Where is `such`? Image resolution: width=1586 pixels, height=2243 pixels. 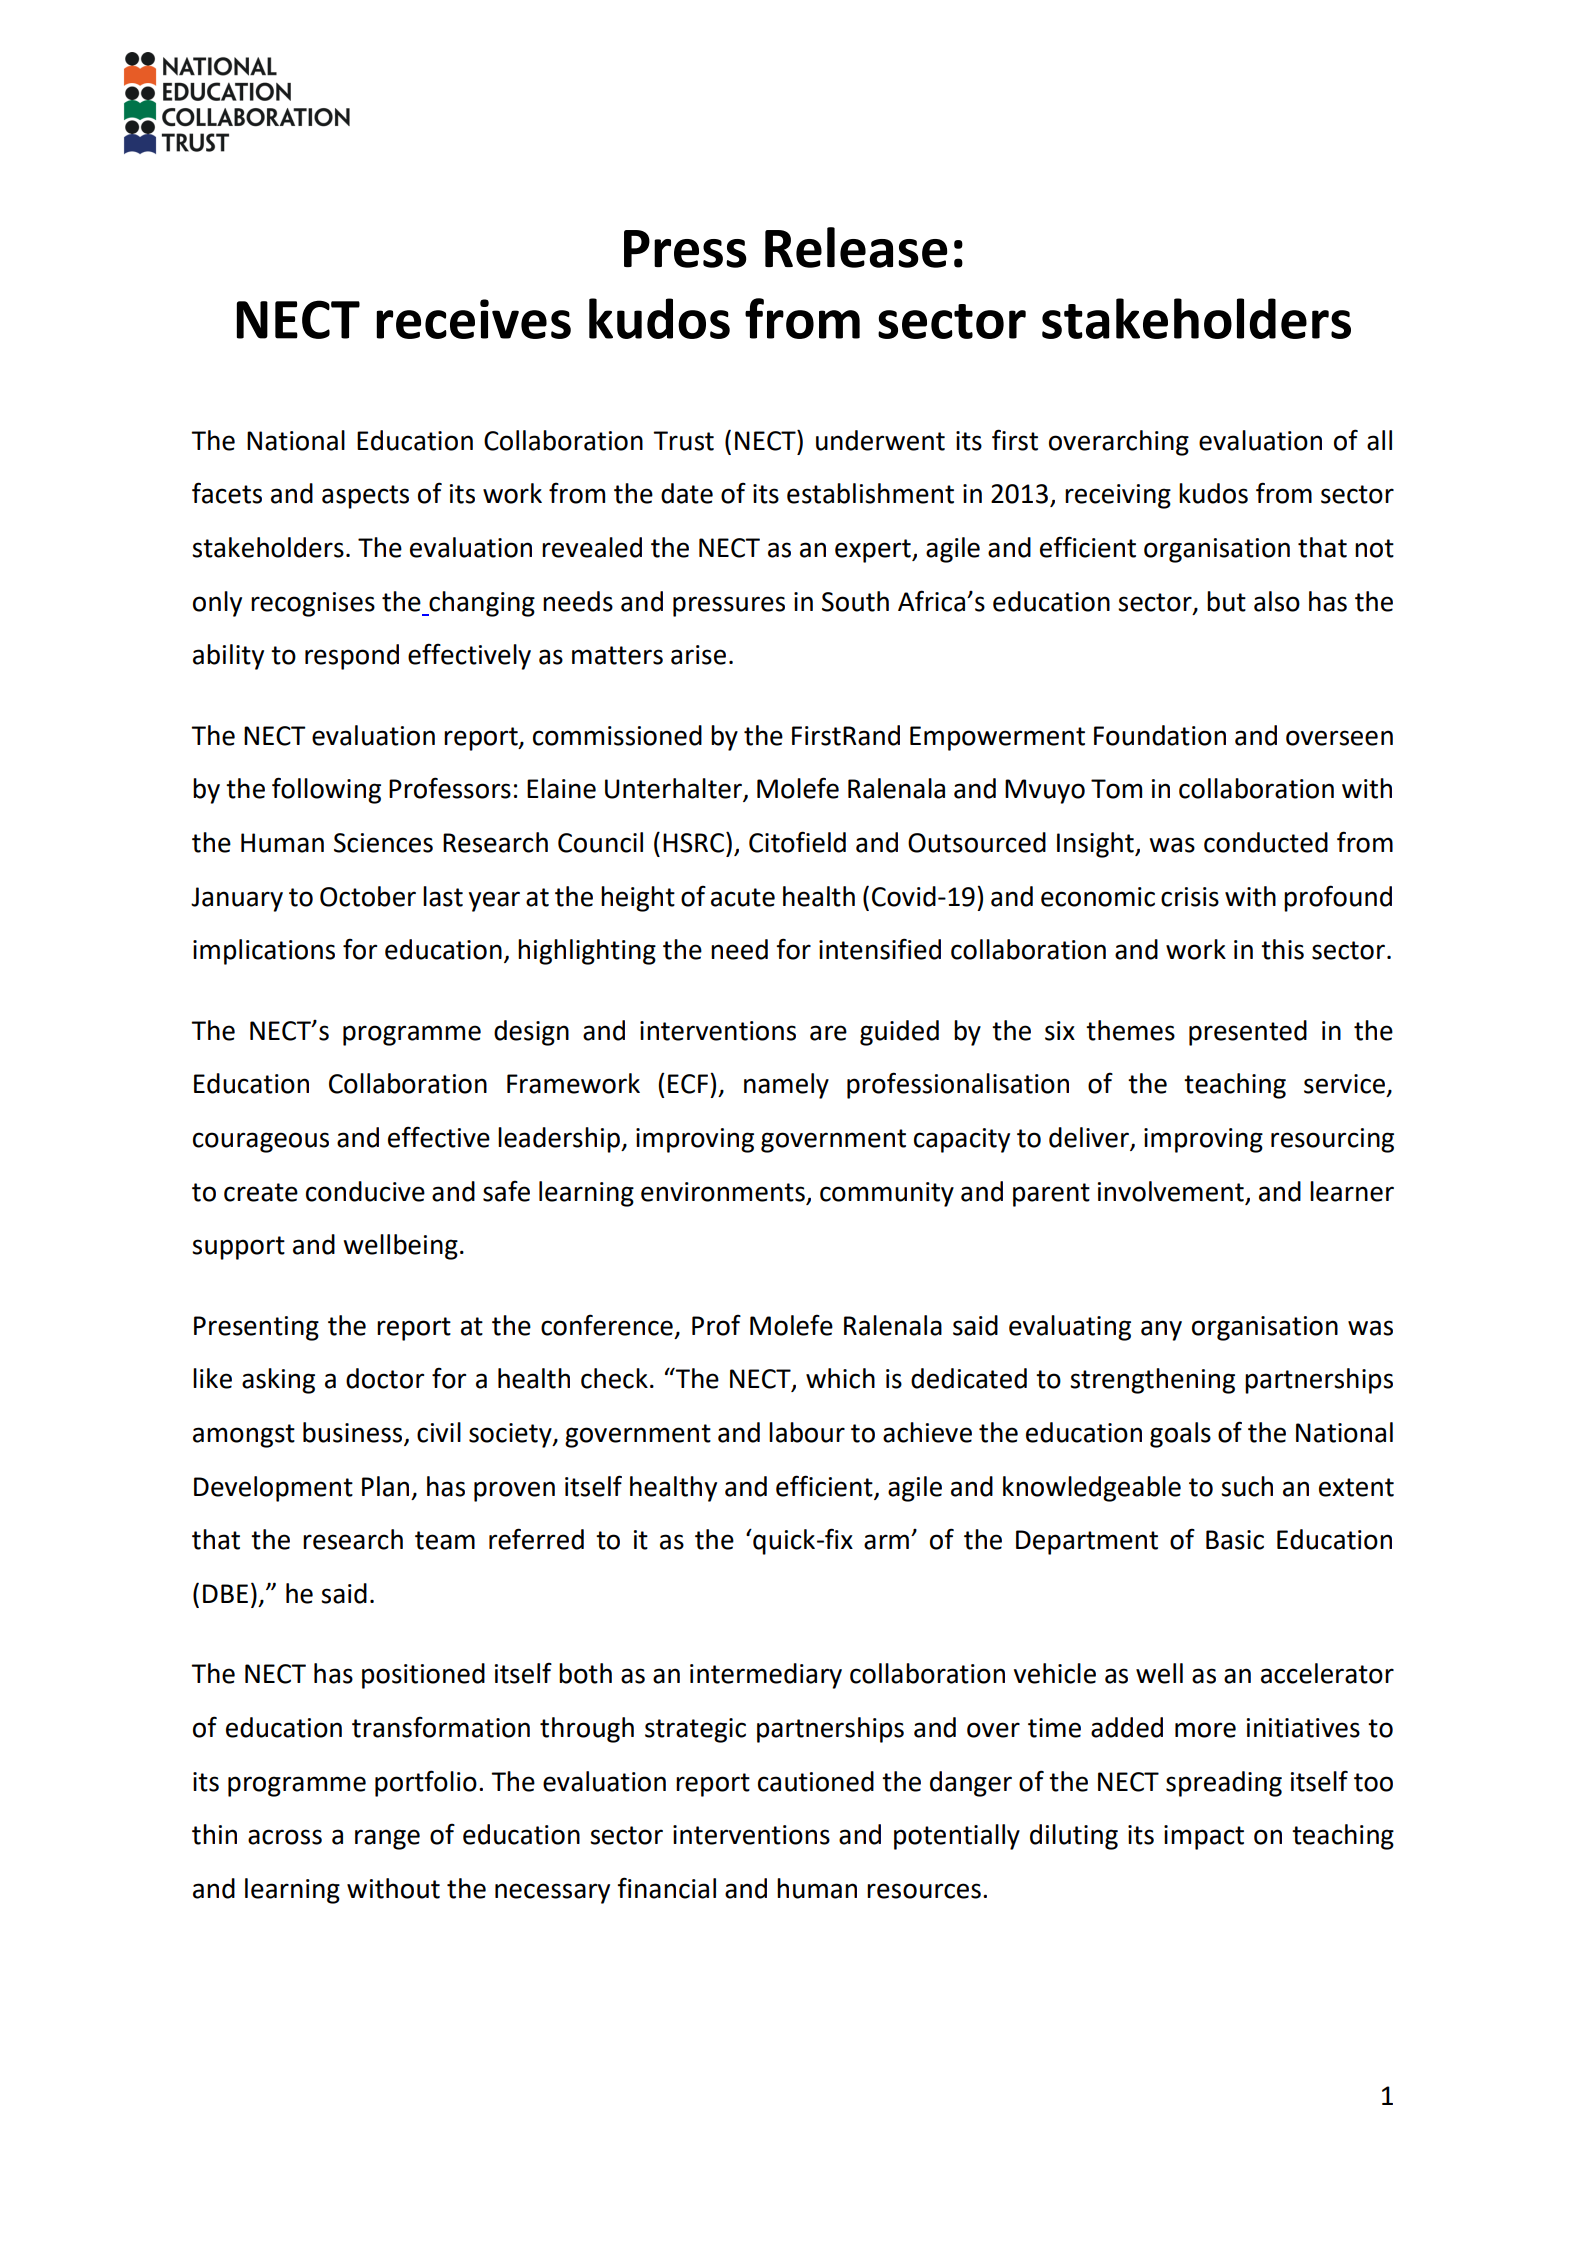
such is located at coordinates (1247, 1486).
